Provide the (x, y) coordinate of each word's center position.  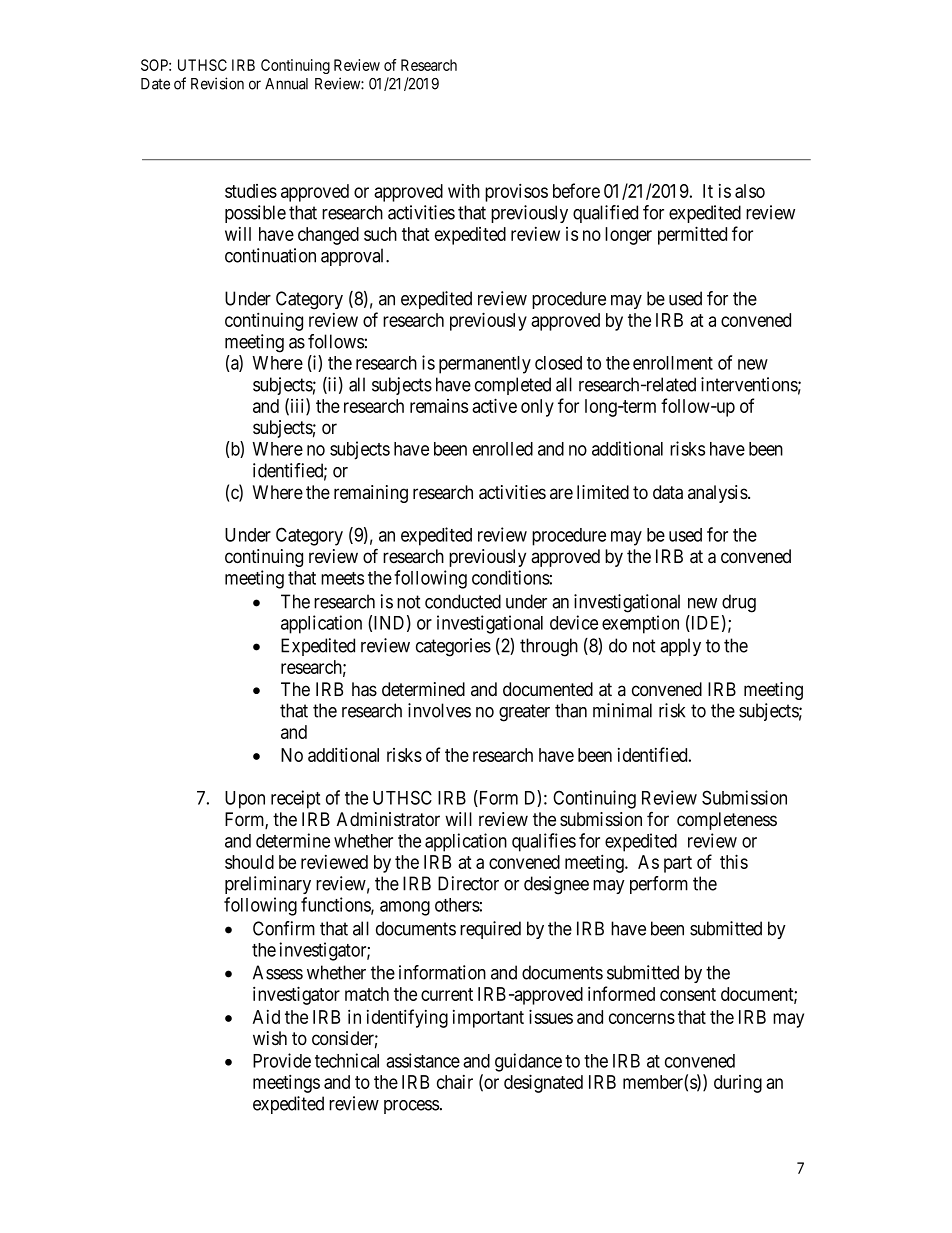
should (249, 862)
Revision (217, 83)
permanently (485, 365)
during (738, 1084)
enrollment (673, 363)
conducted (463, 601)
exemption (640, 624)
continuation (270, 255)
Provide (282, 1060)
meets (342, 578)
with (464, 191)
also (750, 191)
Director (468, 883)
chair (455, 1082)
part (678, 864)
